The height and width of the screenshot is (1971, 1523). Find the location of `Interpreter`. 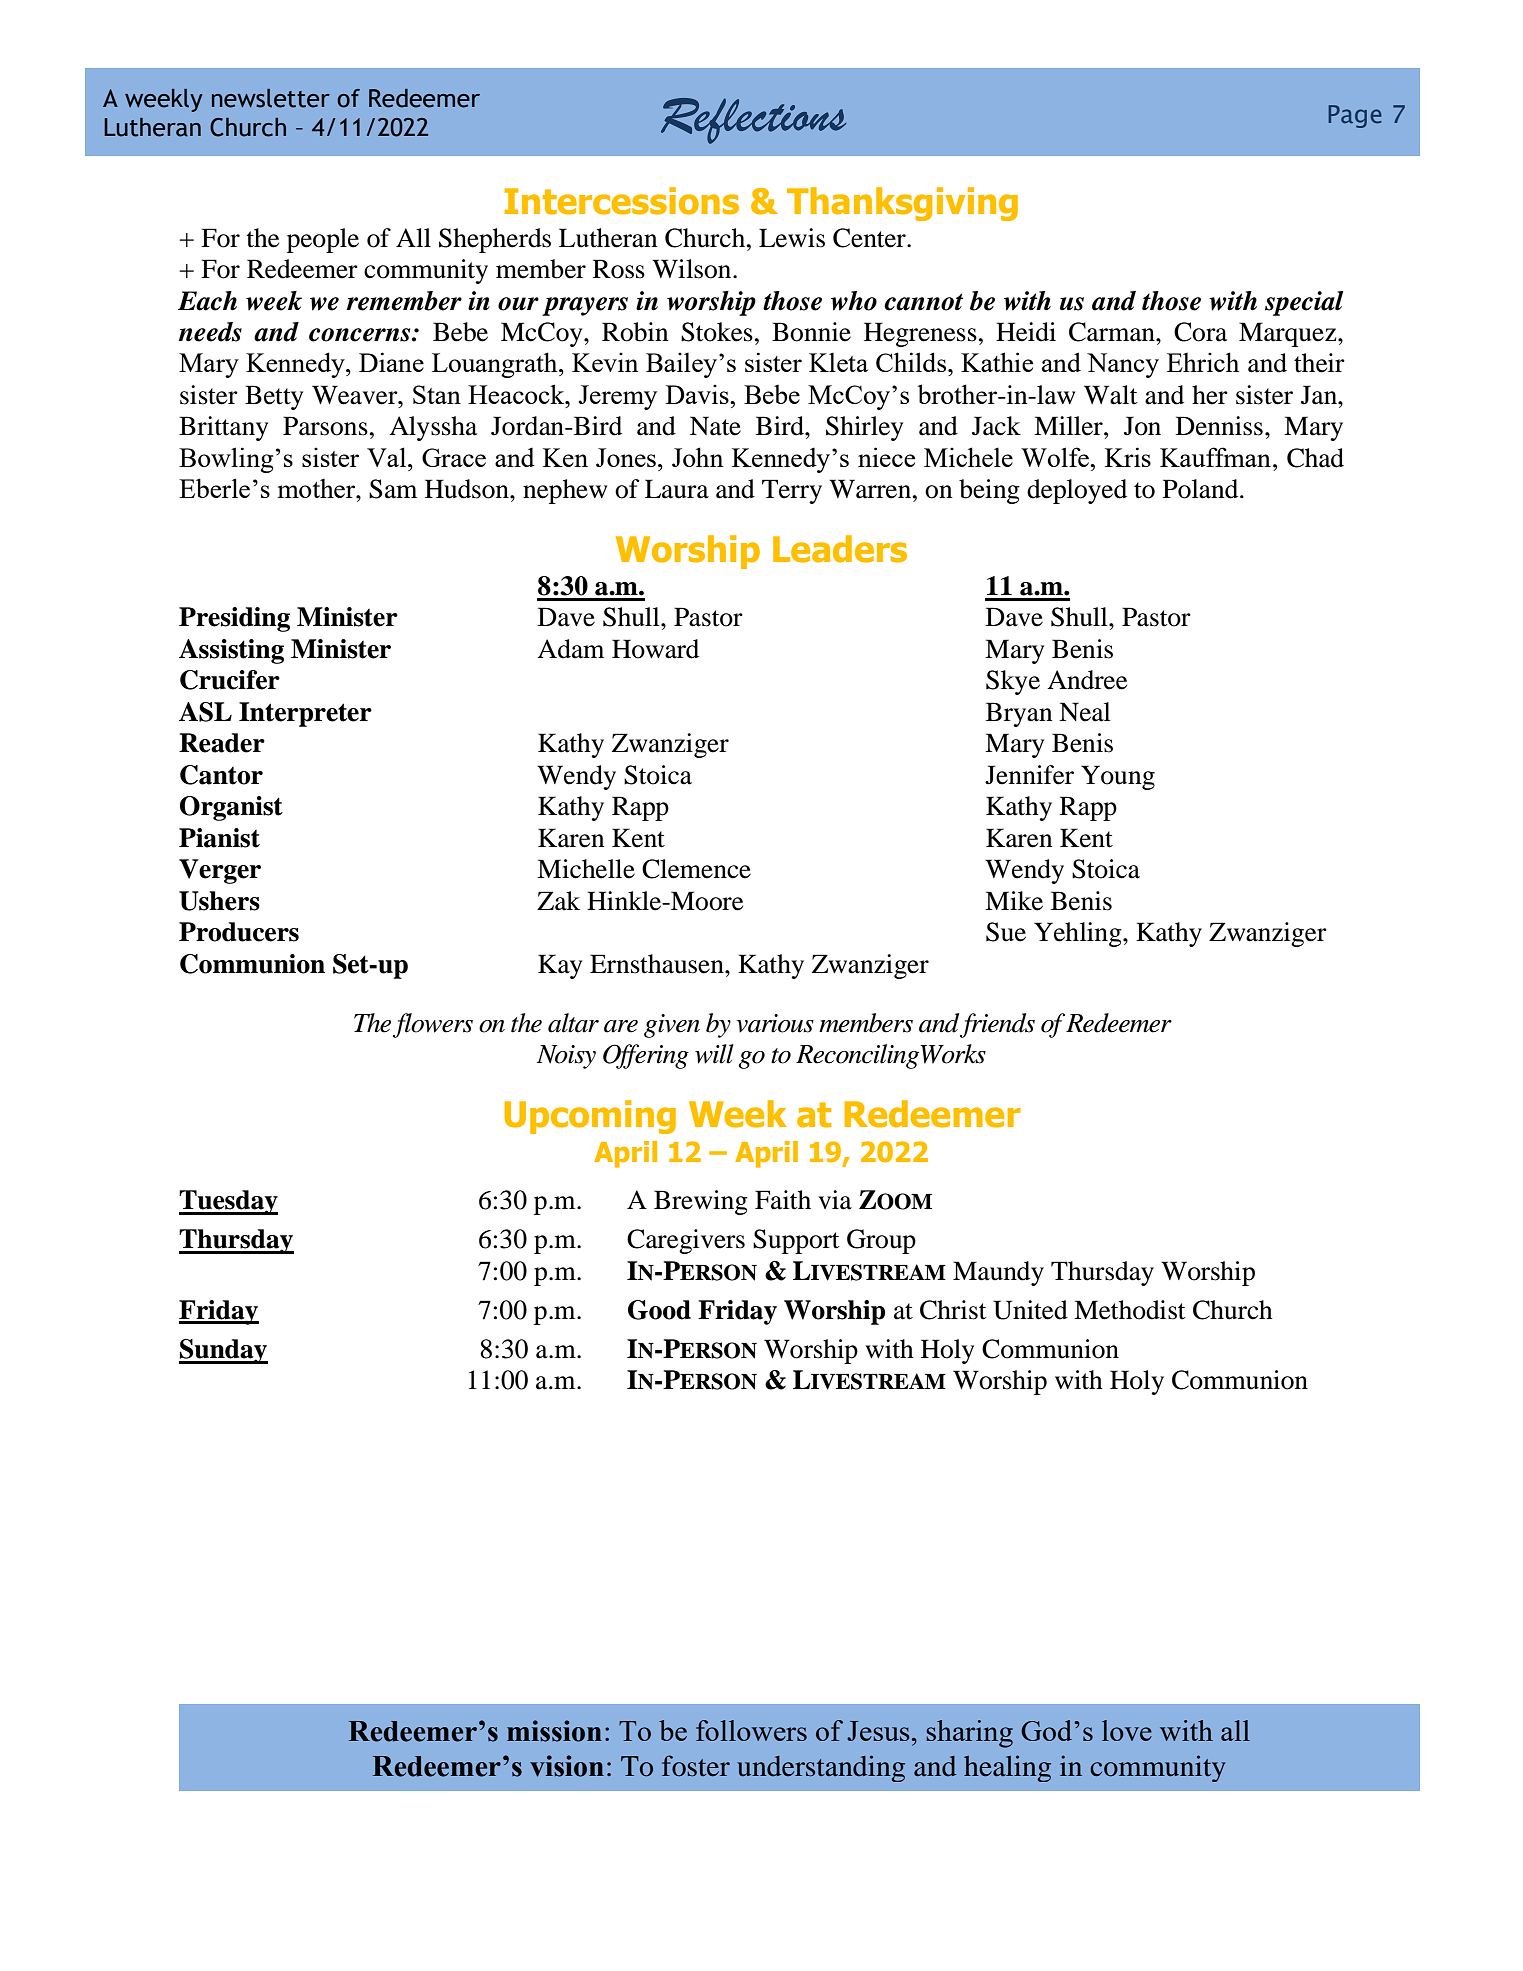

Interpreter is located at coordinates (305, 714).
